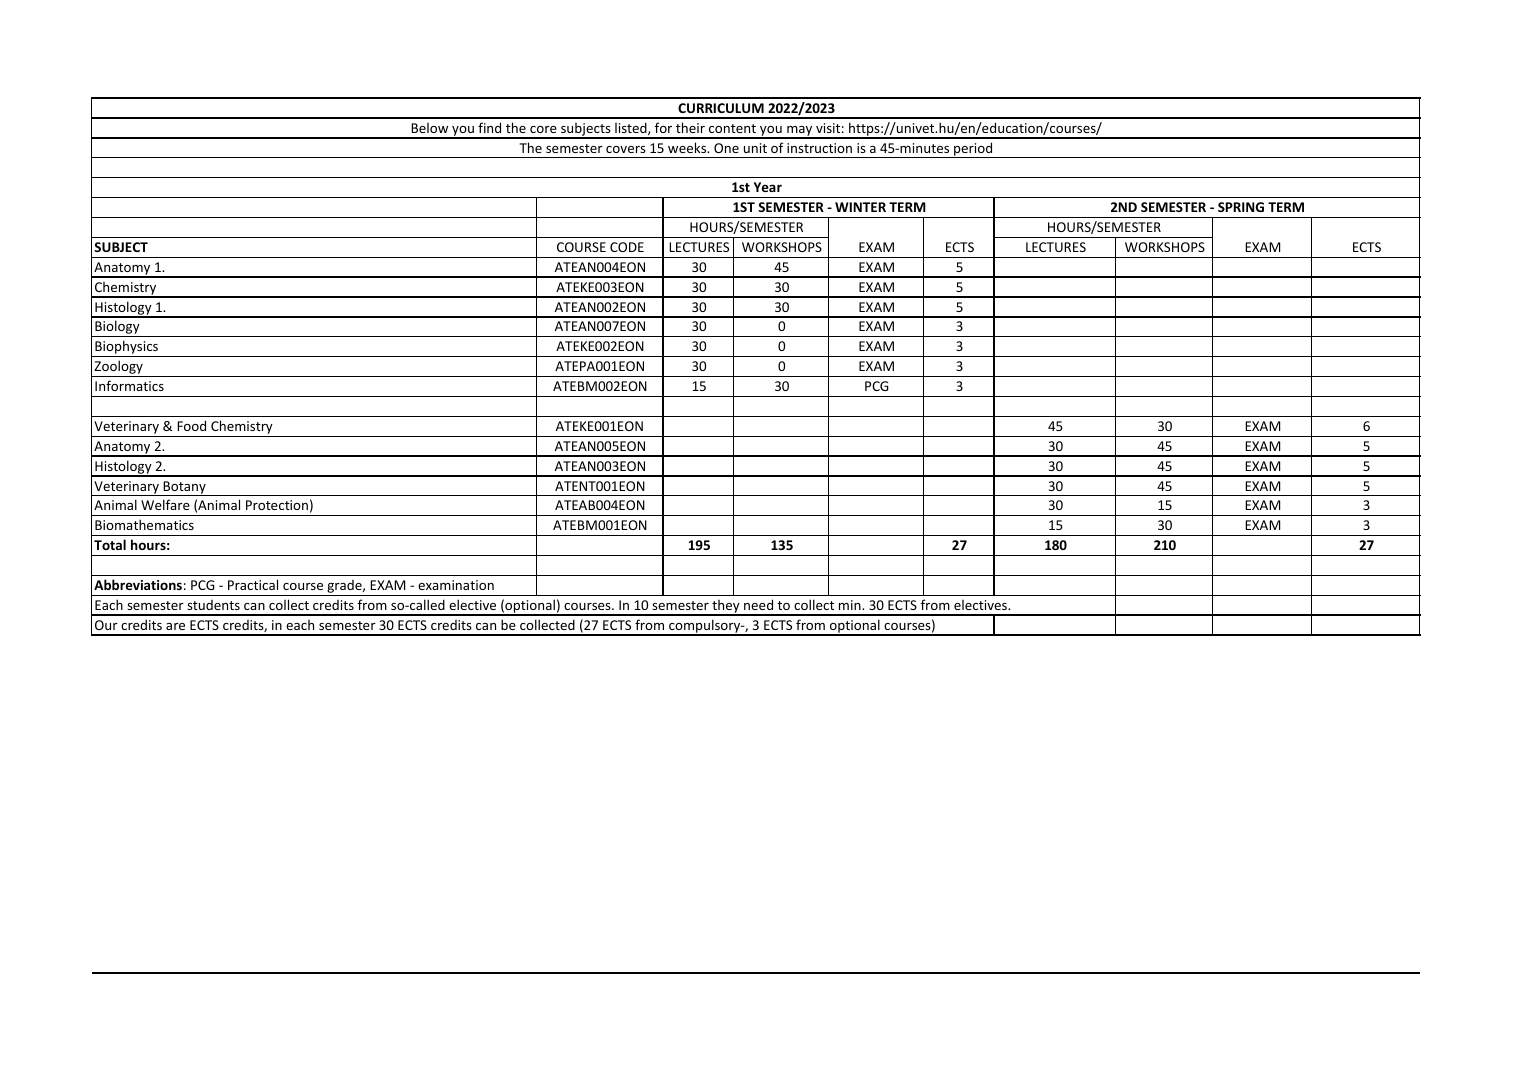 Image resolution: width=1516 pixels, height=1072 pixels. Describe the element at coordinates (768, 187) in the document. I see `Year` at that location.
